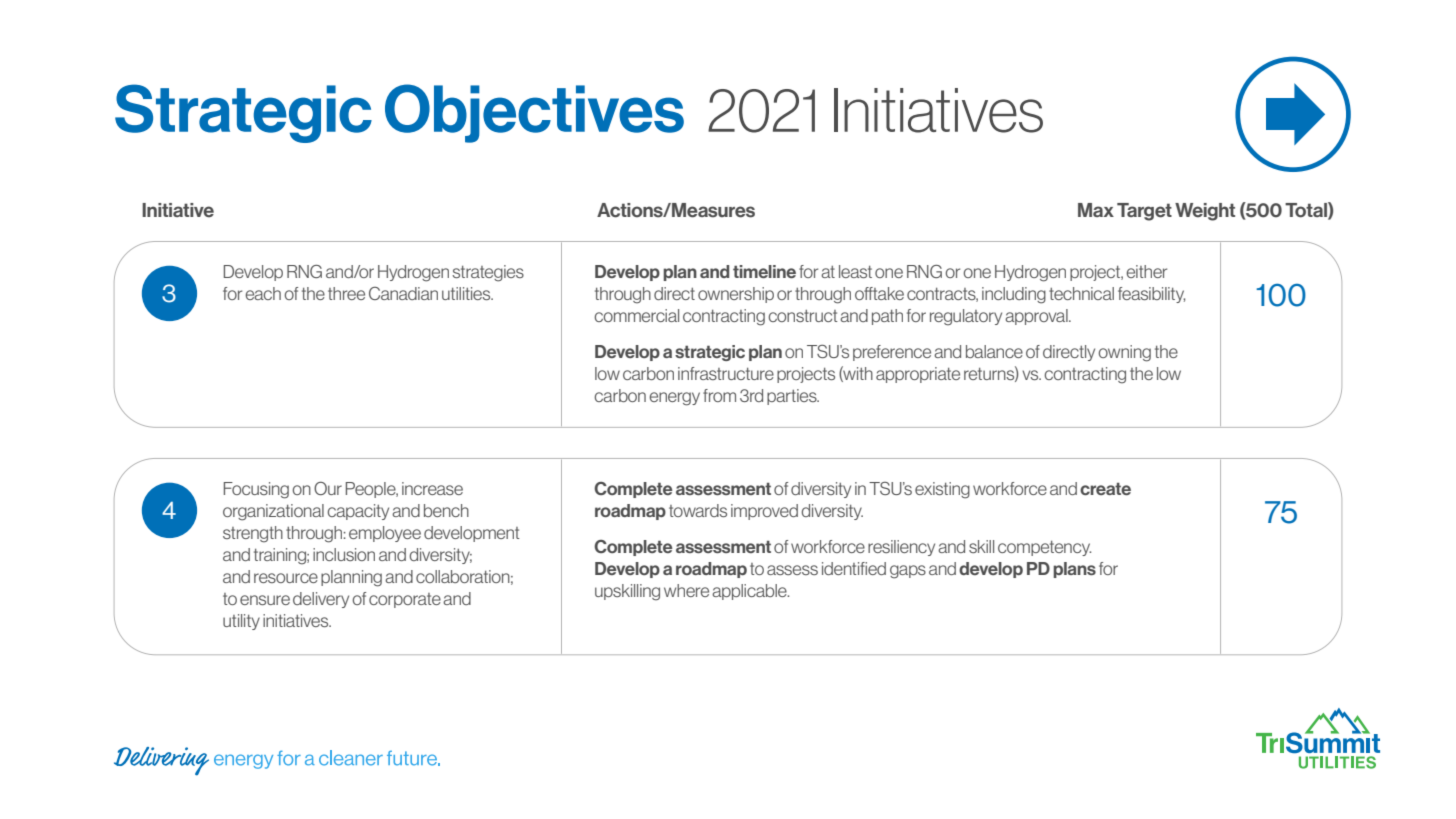  I want to click on applicable, so click(750, 592).
